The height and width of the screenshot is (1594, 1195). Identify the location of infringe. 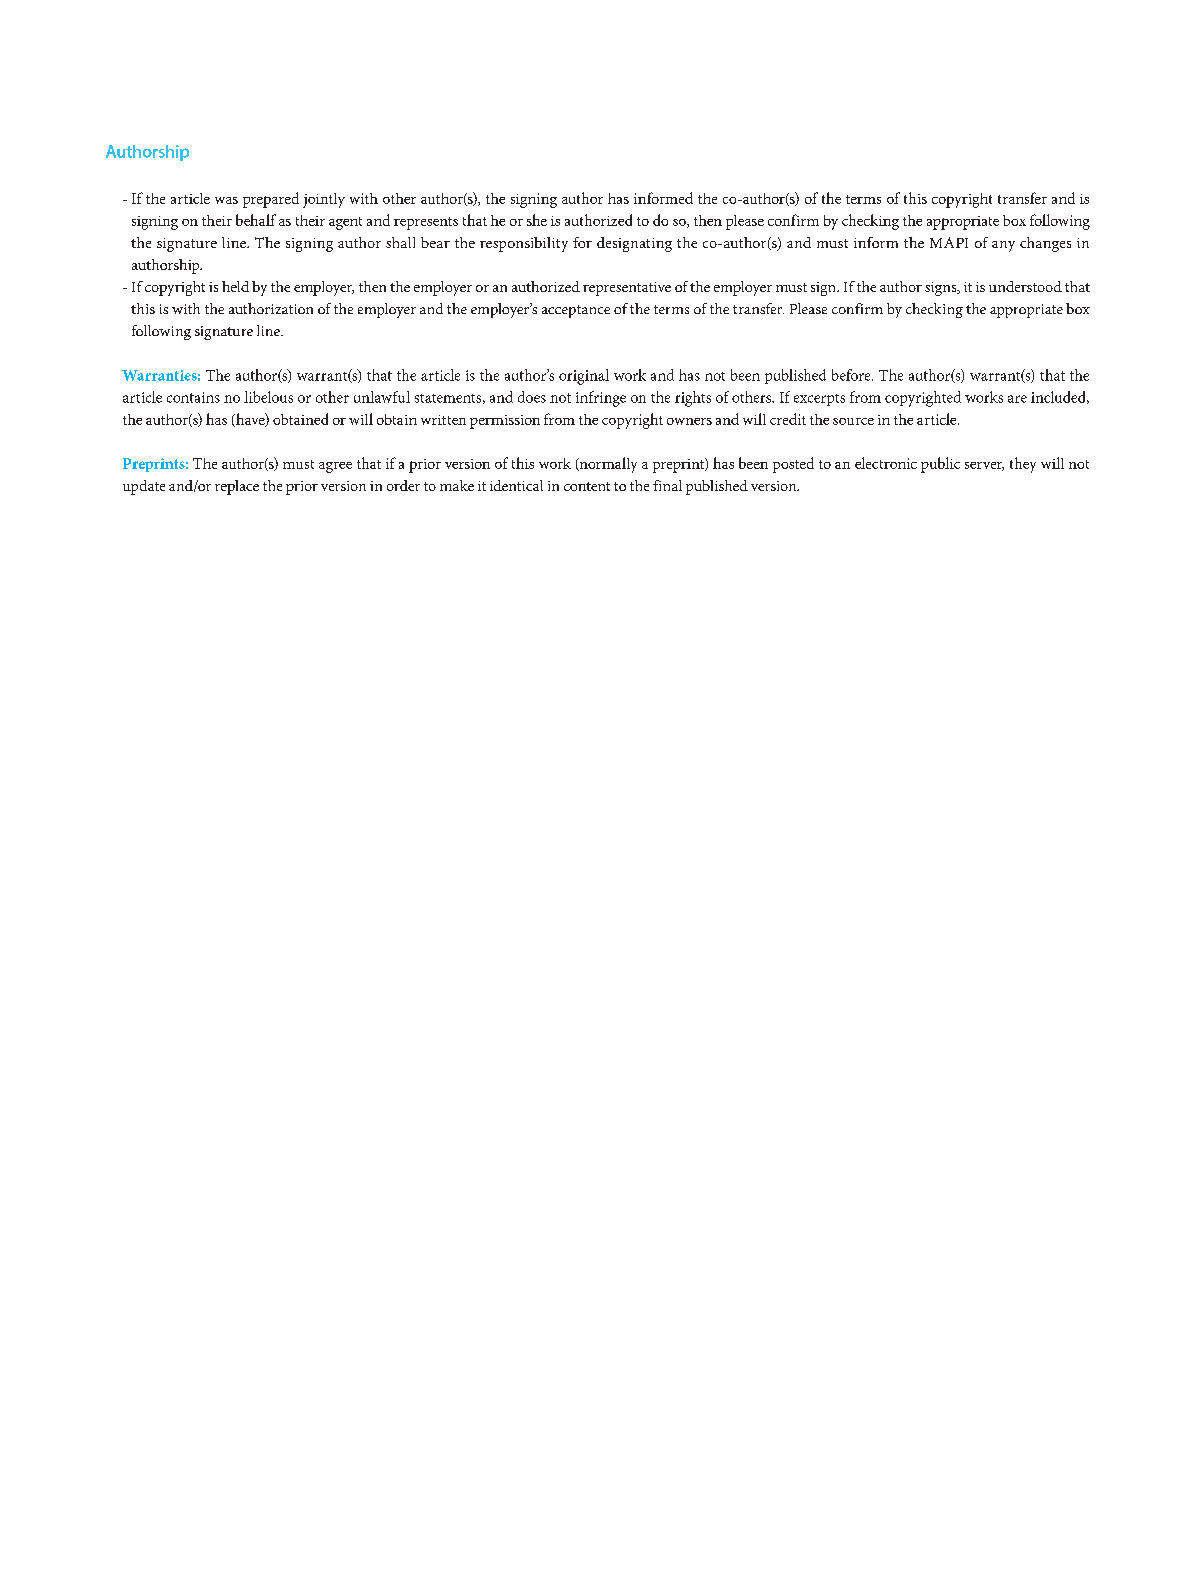
(601, 399).
